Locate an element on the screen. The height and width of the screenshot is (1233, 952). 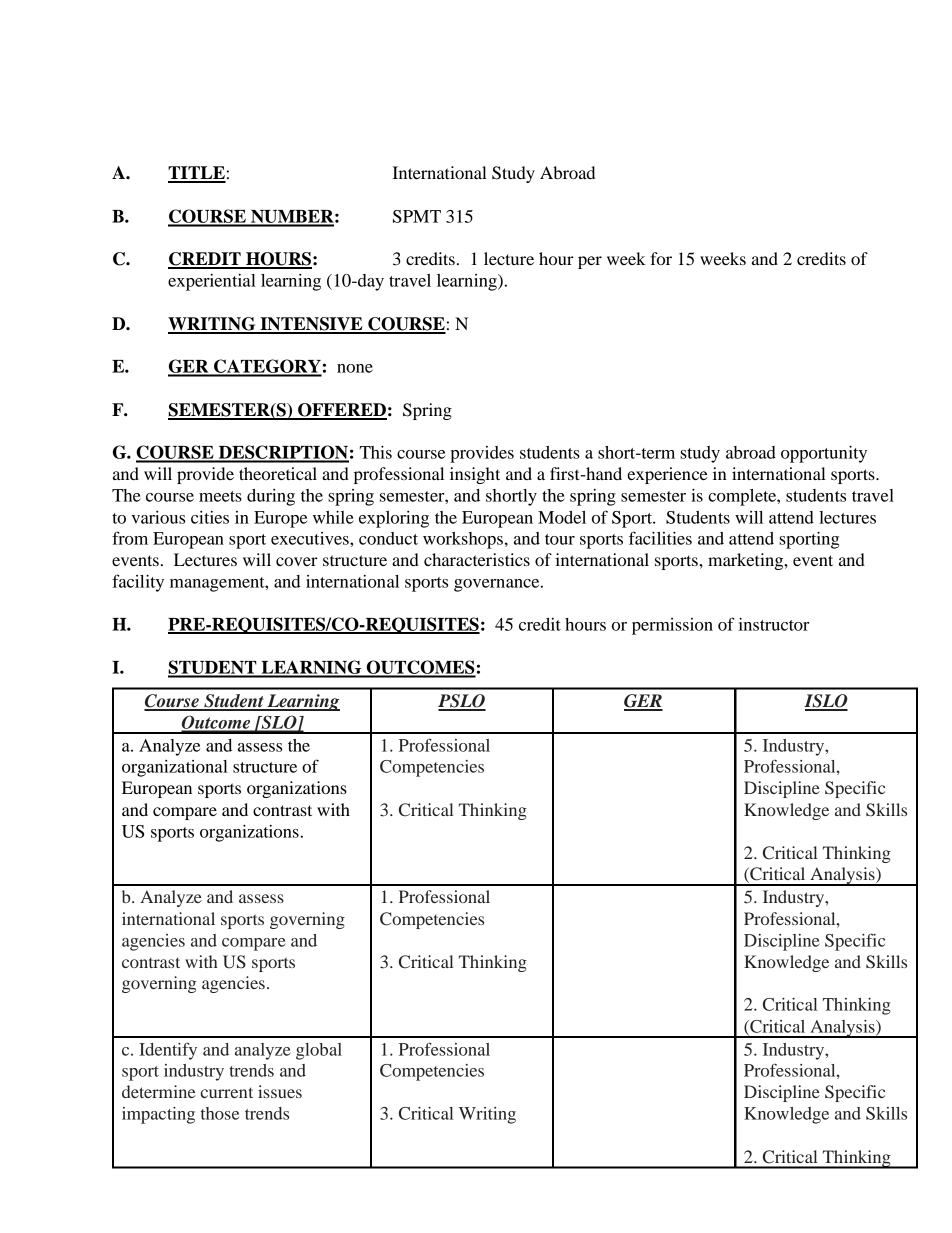
for is located at coordinates (661, 258).
